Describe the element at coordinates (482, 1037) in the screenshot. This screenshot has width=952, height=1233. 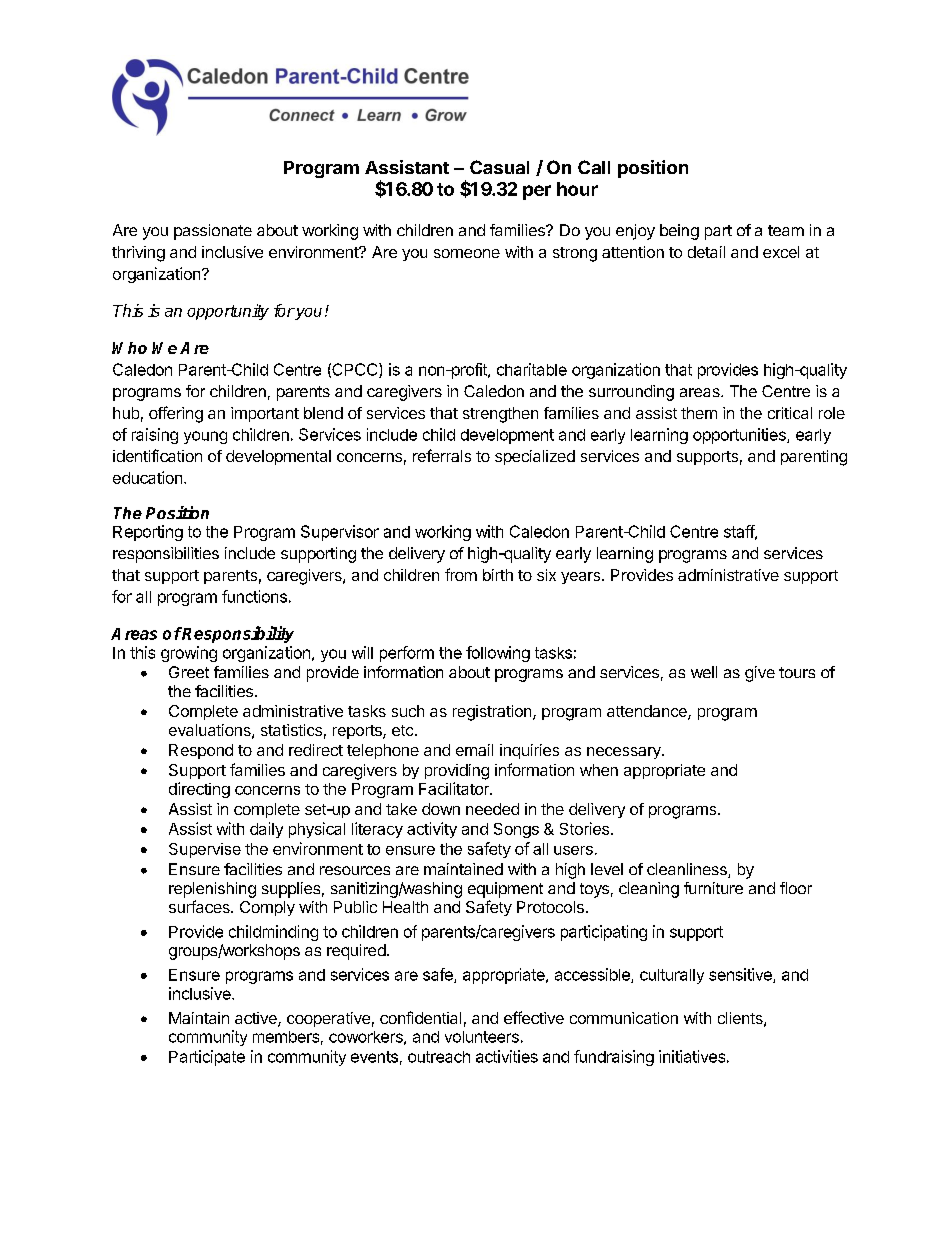
I see `volunteers` at that location.
